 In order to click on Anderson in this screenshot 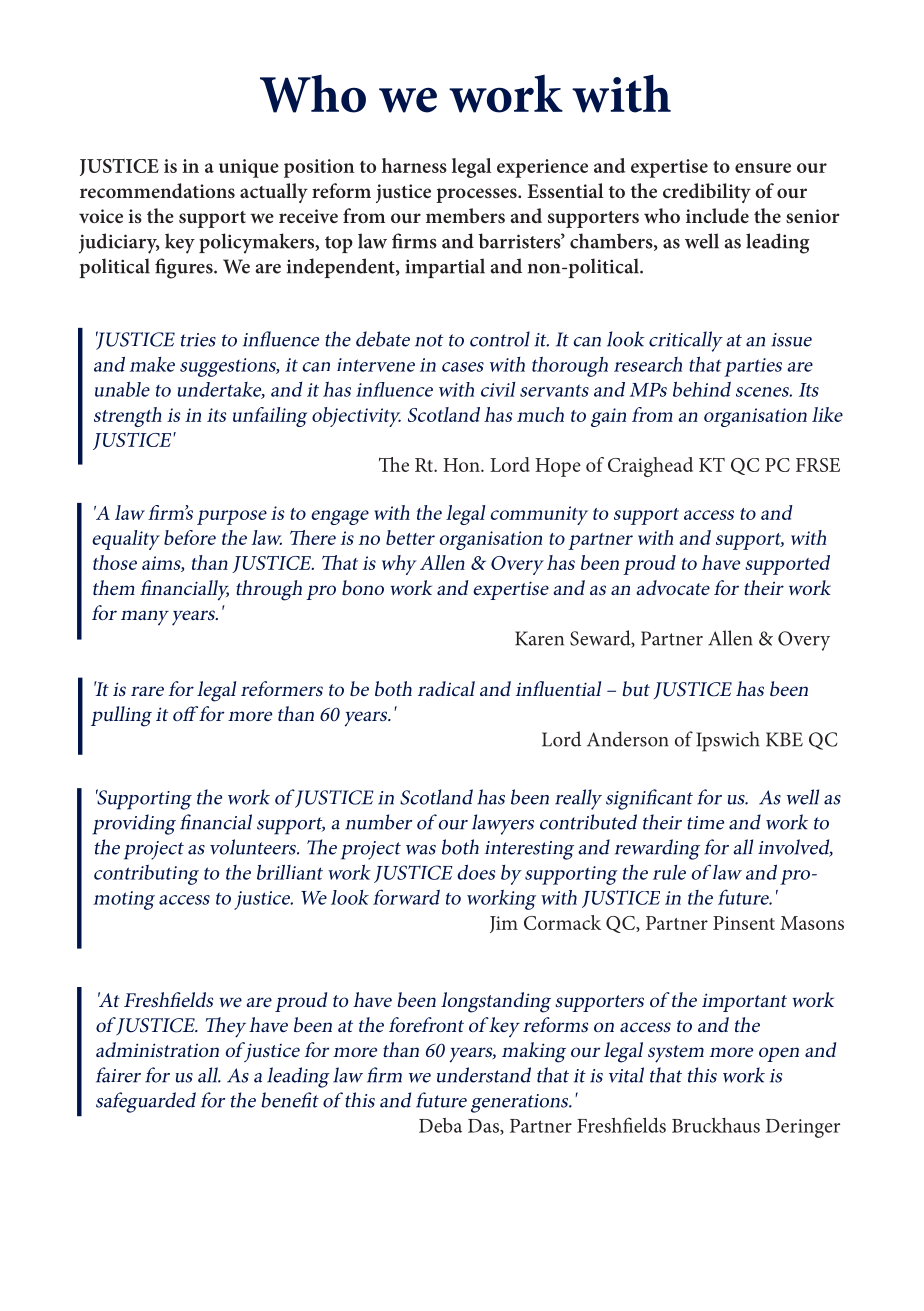, I will do `click(628, 739)`.
